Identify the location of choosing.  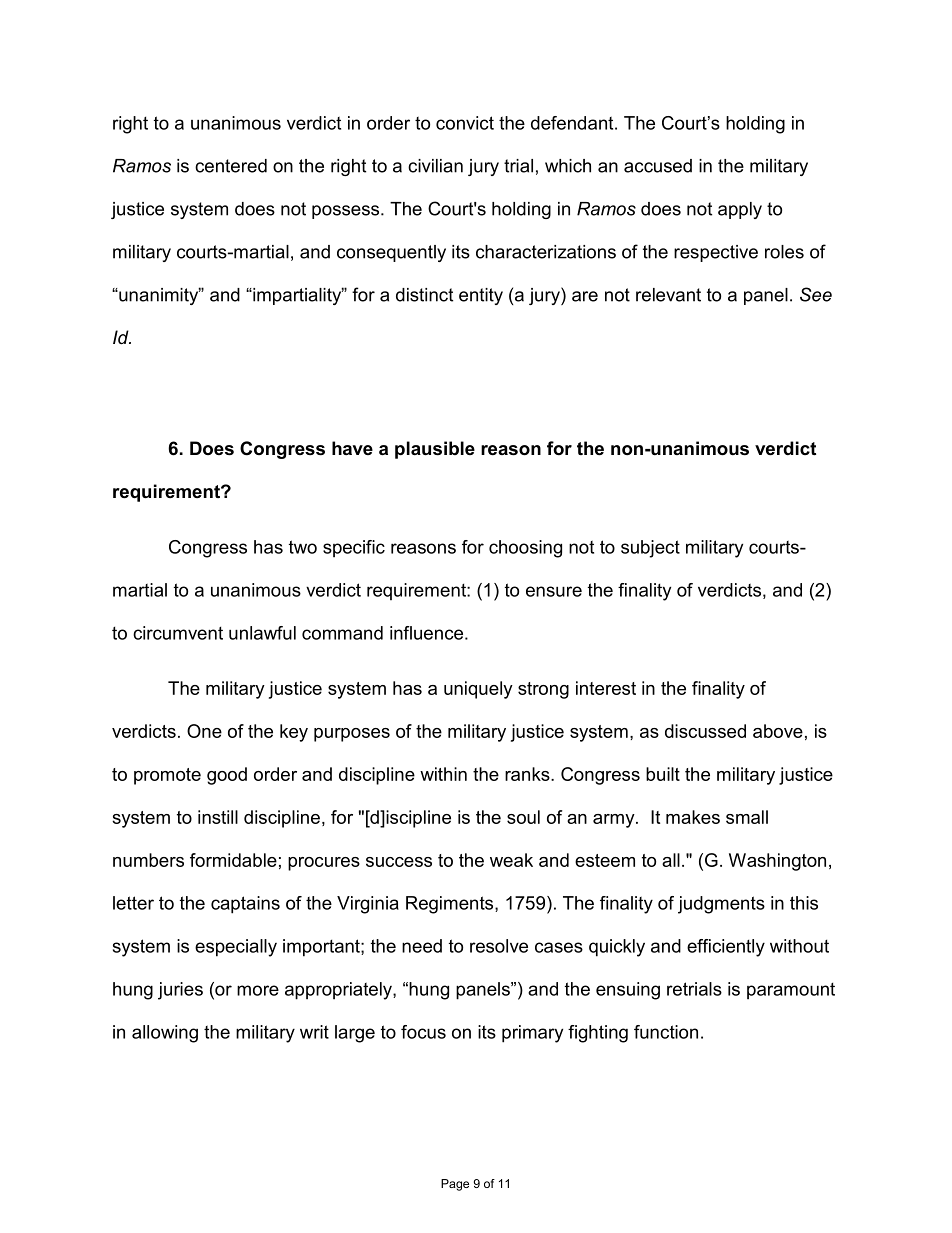
(525, 549).
